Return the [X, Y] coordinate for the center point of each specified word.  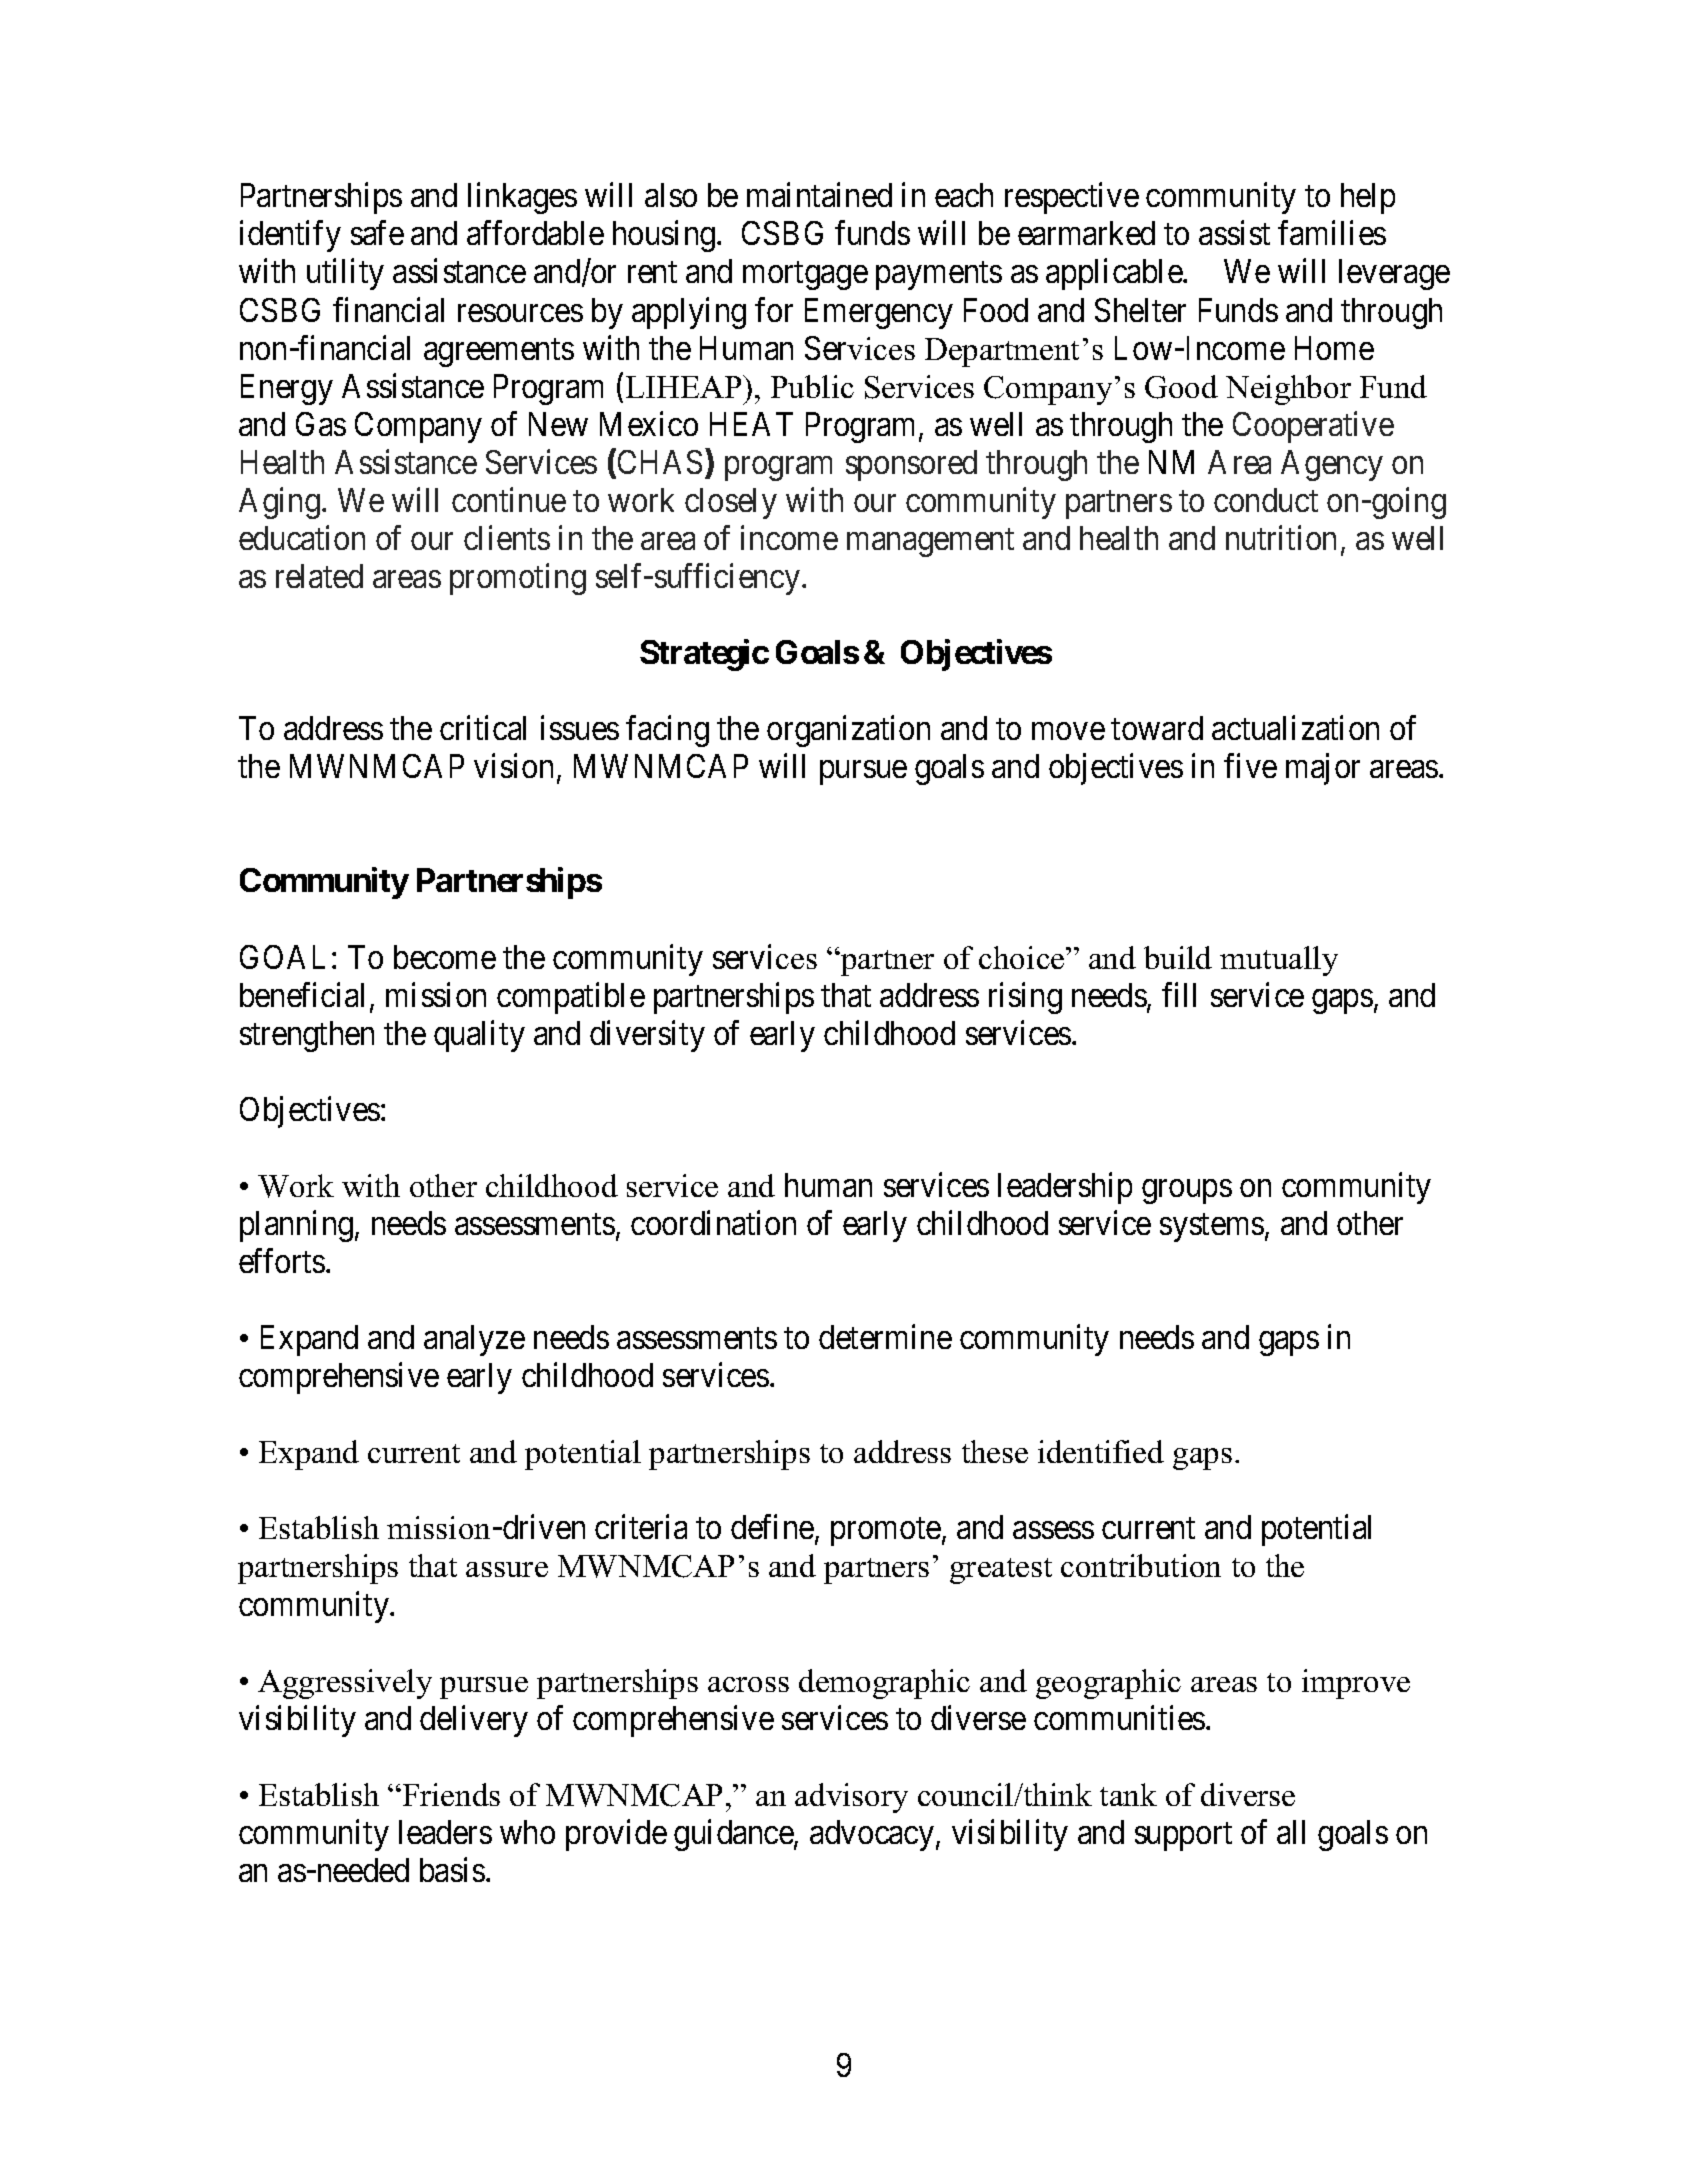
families [1332, 233]
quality [479, 1036]
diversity [647, 1036]
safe [377, 233]
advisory [851, 1798]
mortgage [805, 276]
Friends [451, 1794]
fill [1179, 994]
